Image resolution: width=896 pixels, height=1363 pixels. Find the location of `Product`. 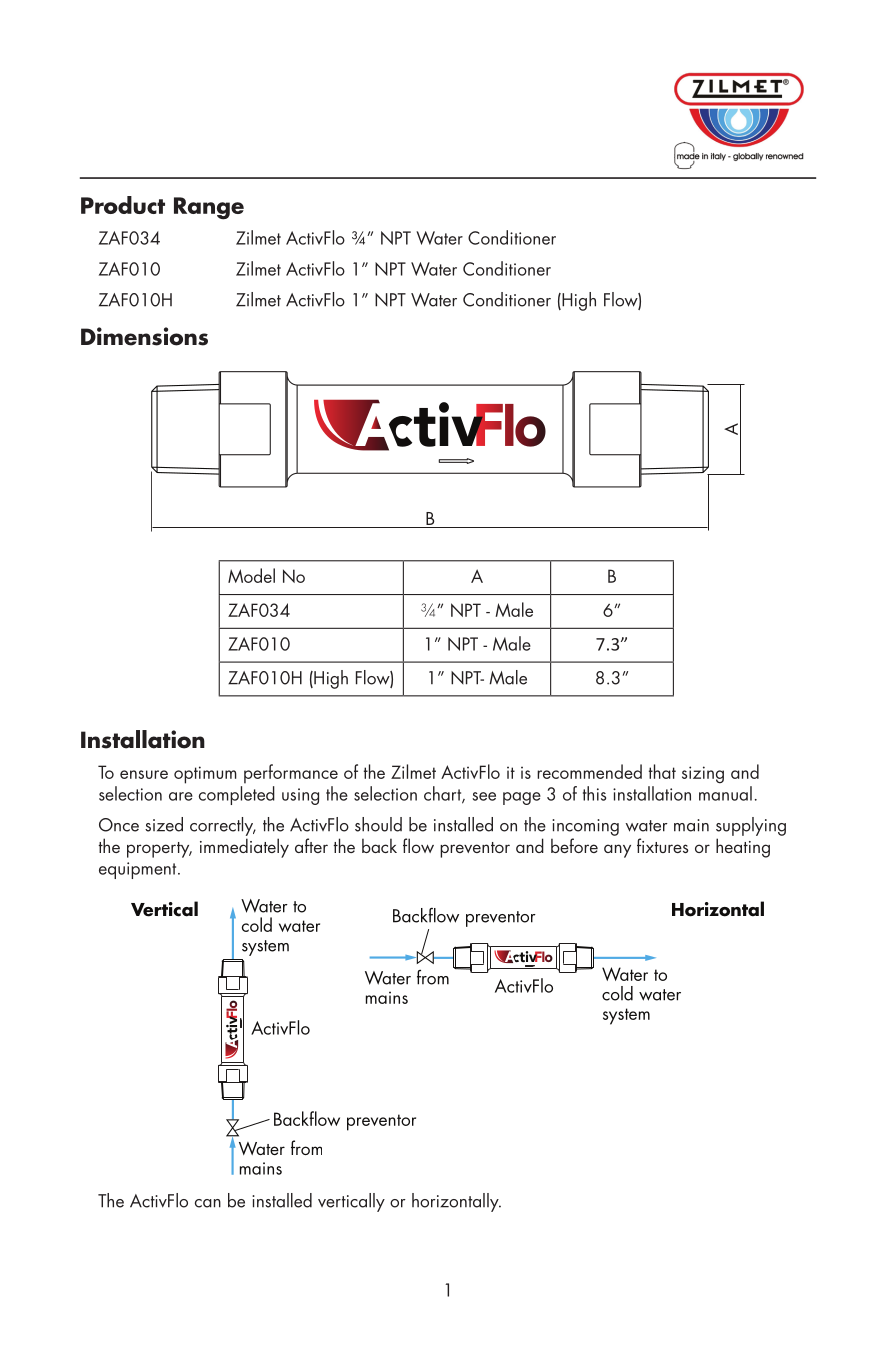

Product is located at coordinates (123, 205).
